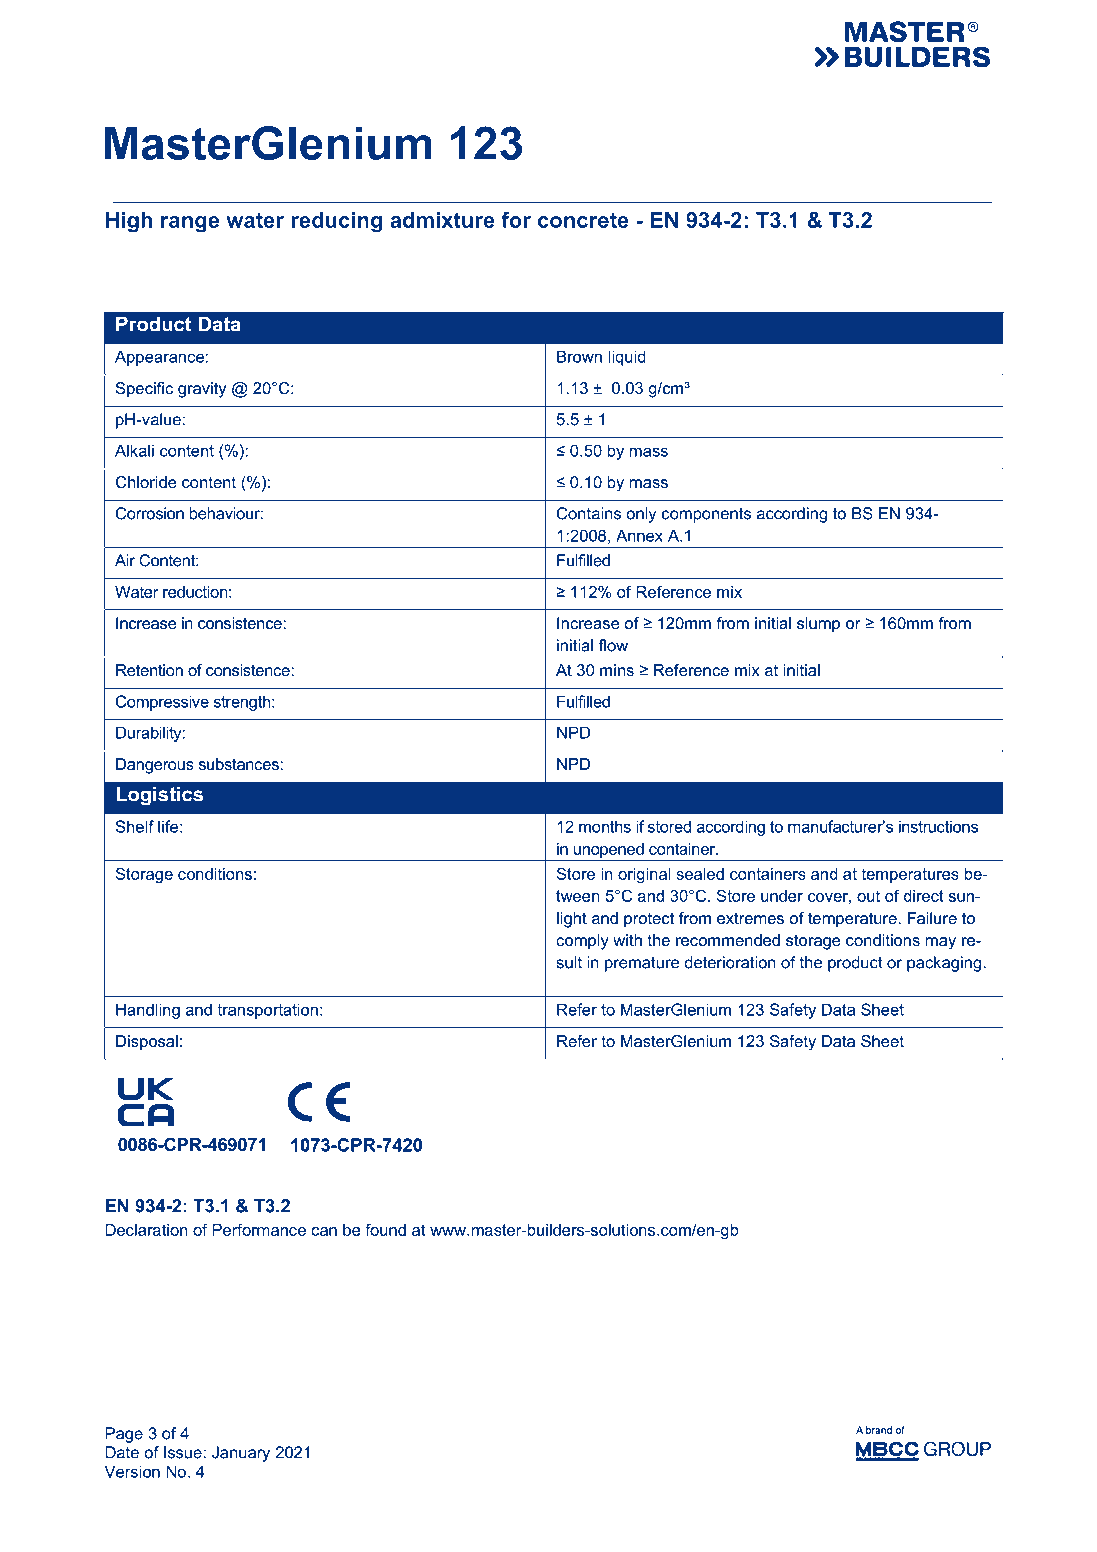 This screenshot has height=1552, width=1097. I want to click on out, so click(868, 896).
